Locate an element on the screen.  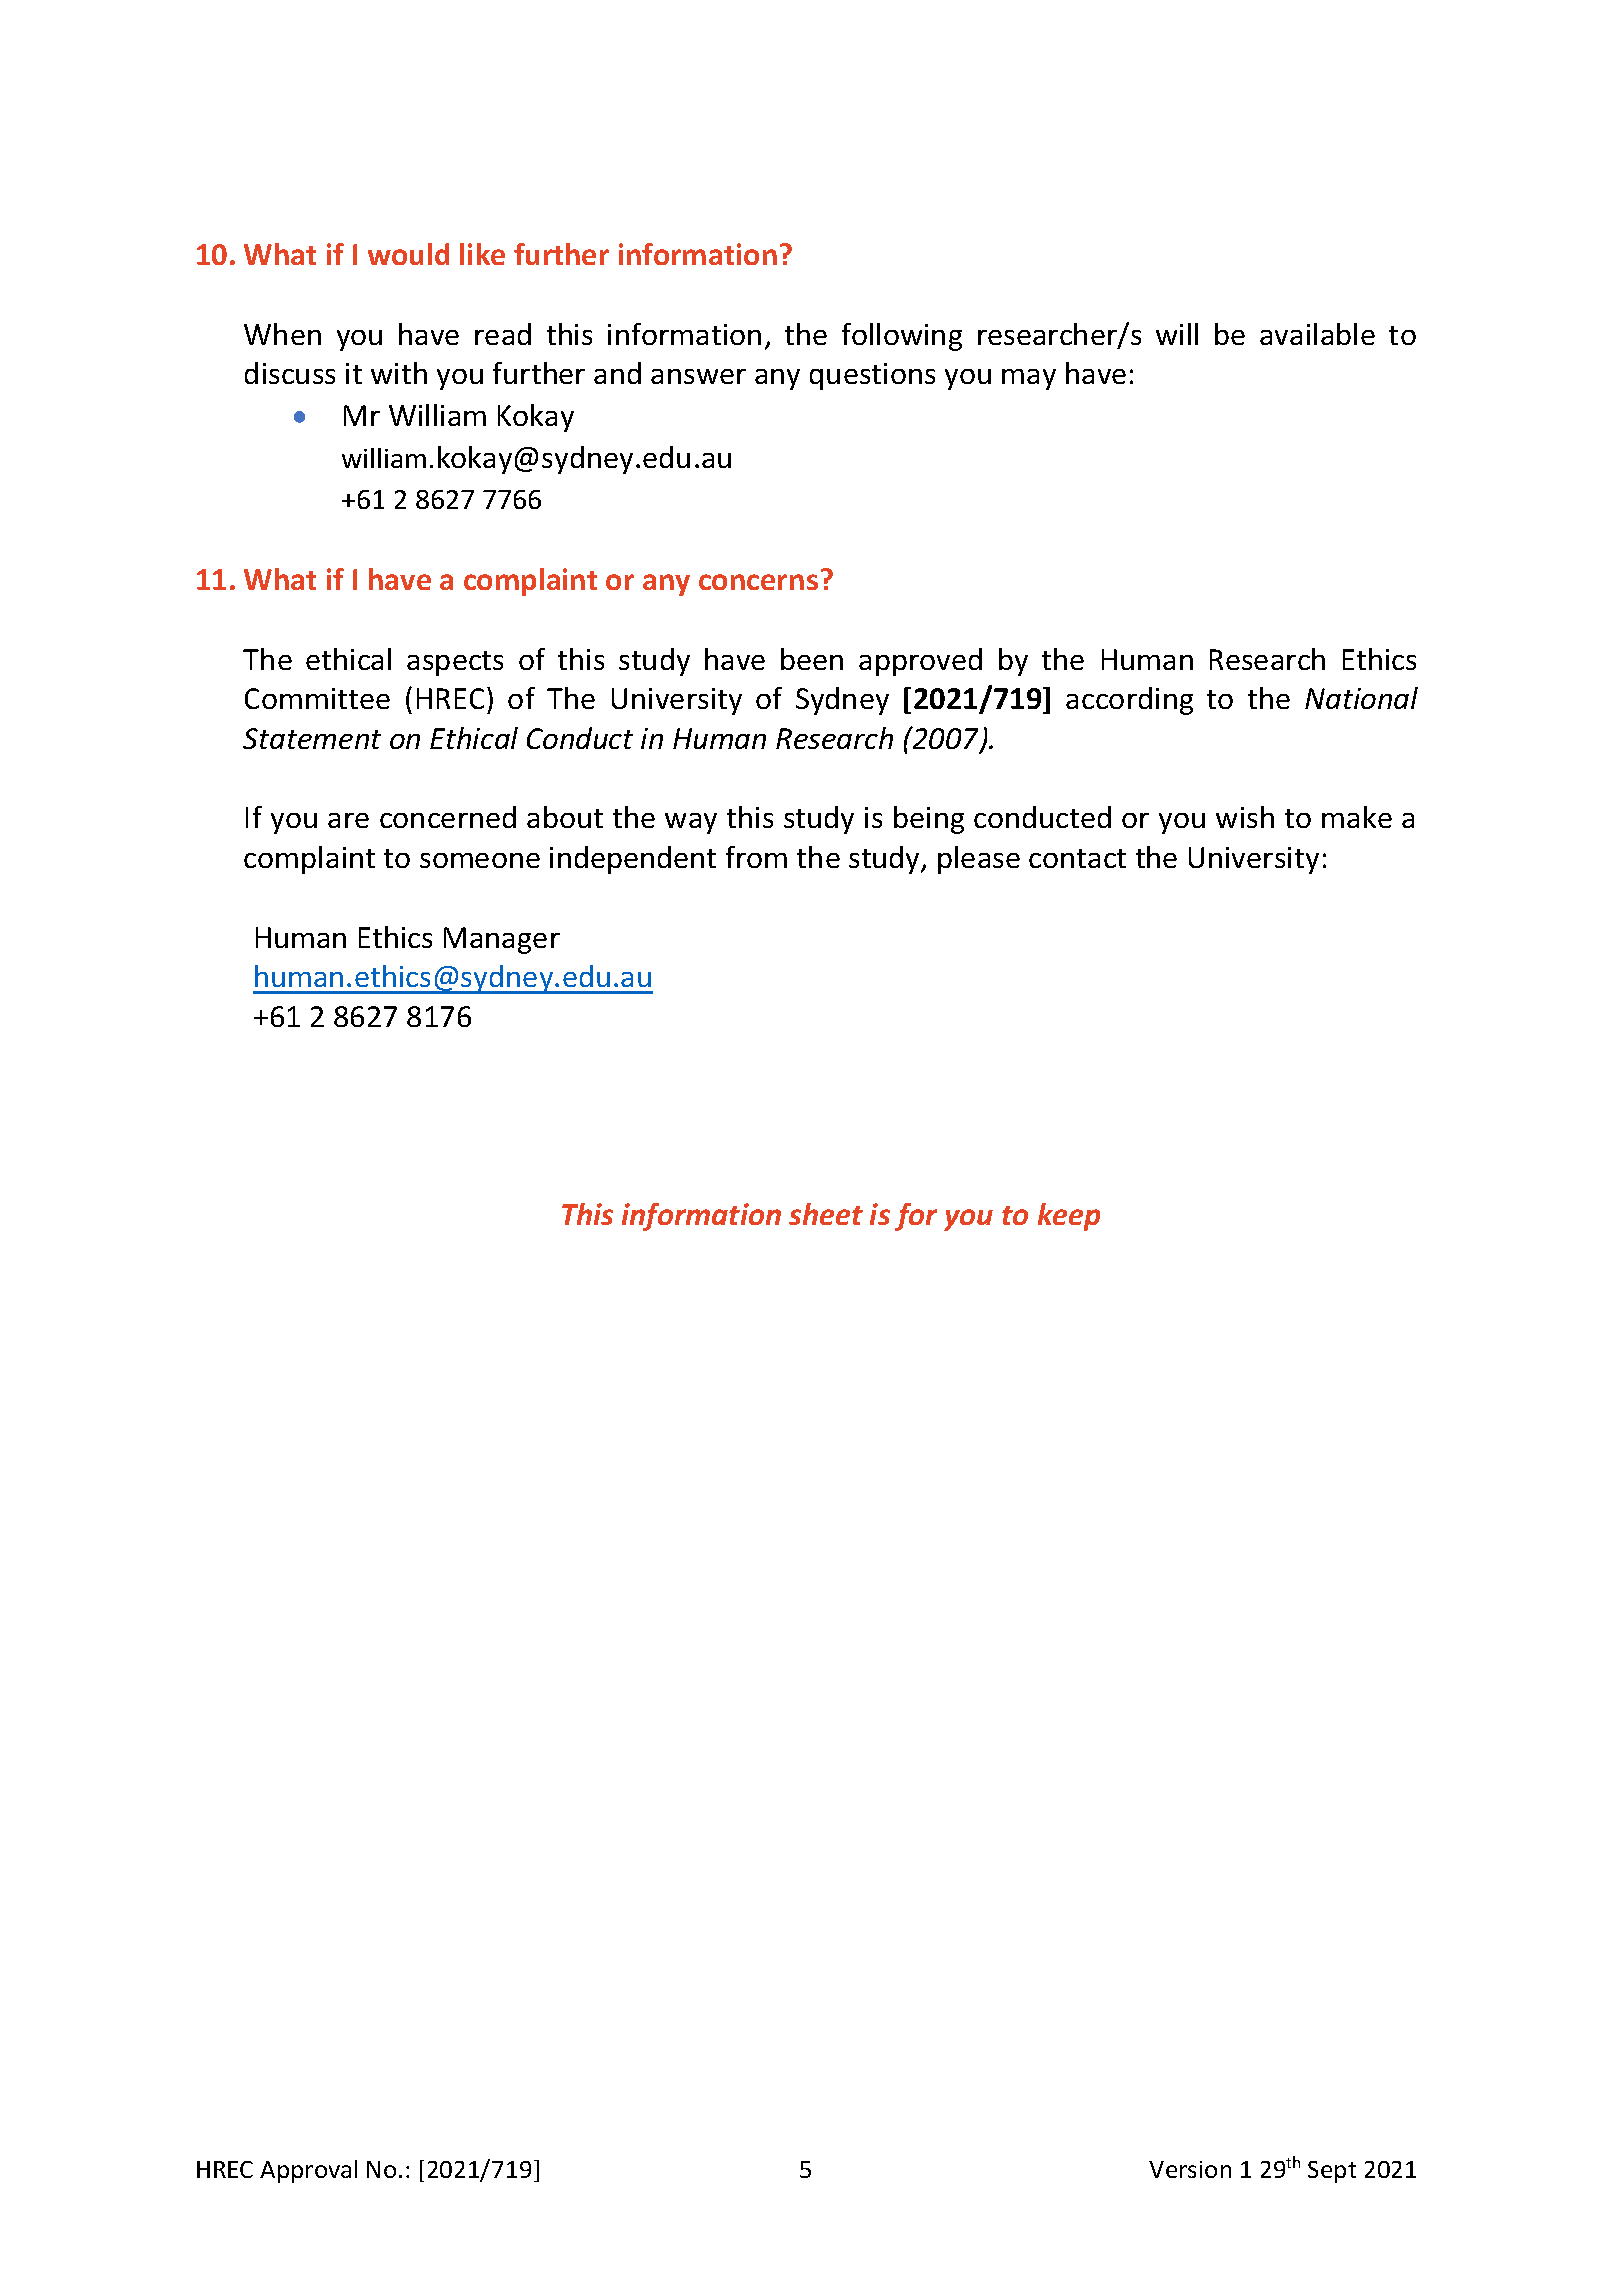
sheet is located at coordinates (826, 1214).
